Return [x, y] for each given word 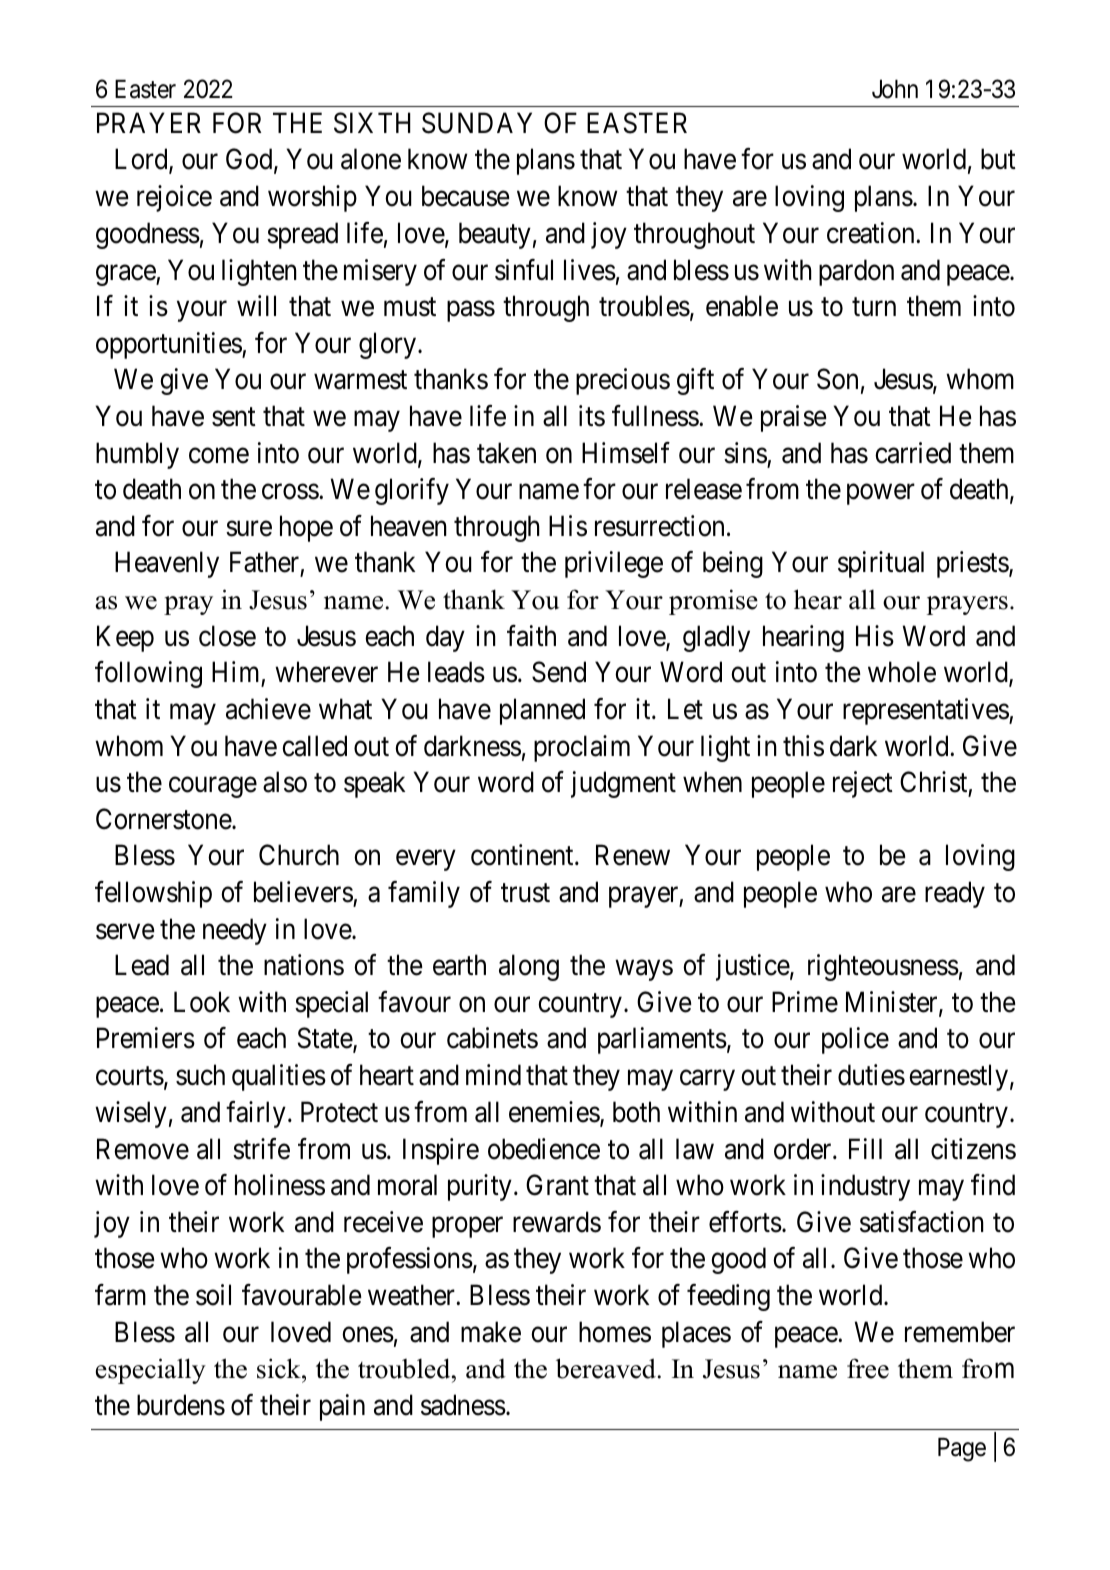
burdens [181, 1405]
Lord [142, 161]
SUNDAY [477, 123]
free [868, 1368]
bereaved [606, 1368]
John [895, 89]
